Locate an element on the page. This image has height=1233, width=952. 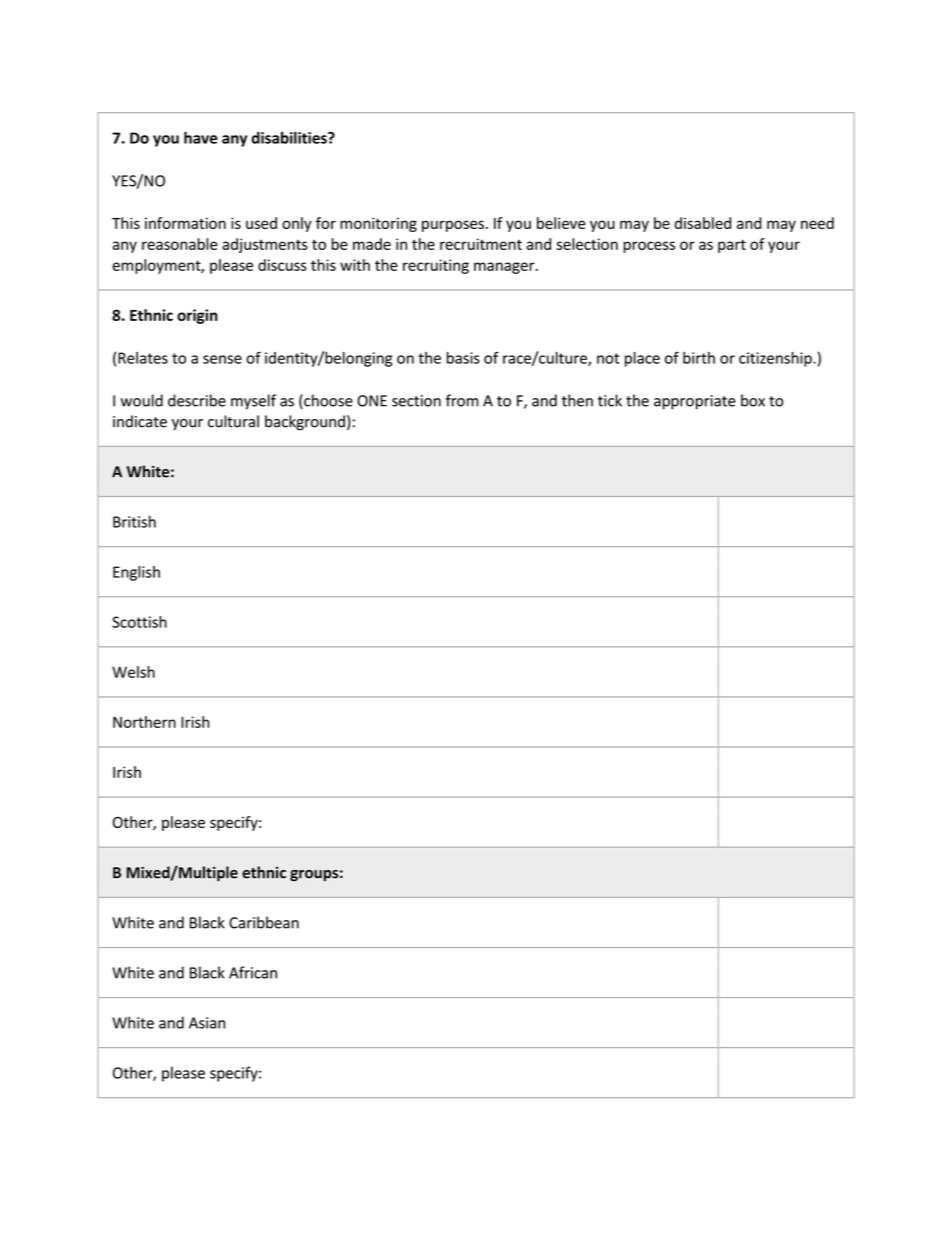
birth is located at coordinates (699, 358).
